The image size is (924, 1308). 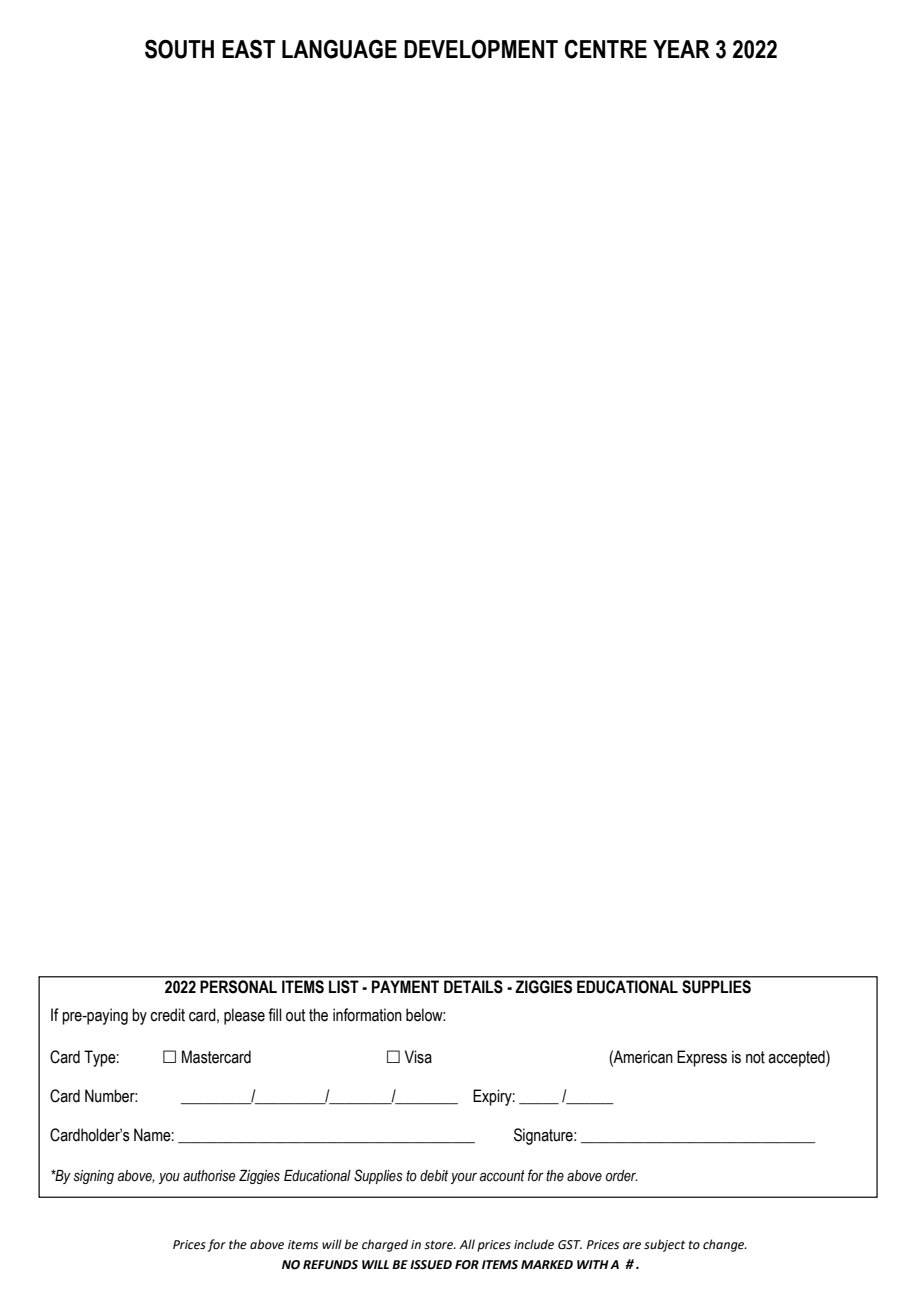 I want to click on YEAR, so click(x=681, y=49).
